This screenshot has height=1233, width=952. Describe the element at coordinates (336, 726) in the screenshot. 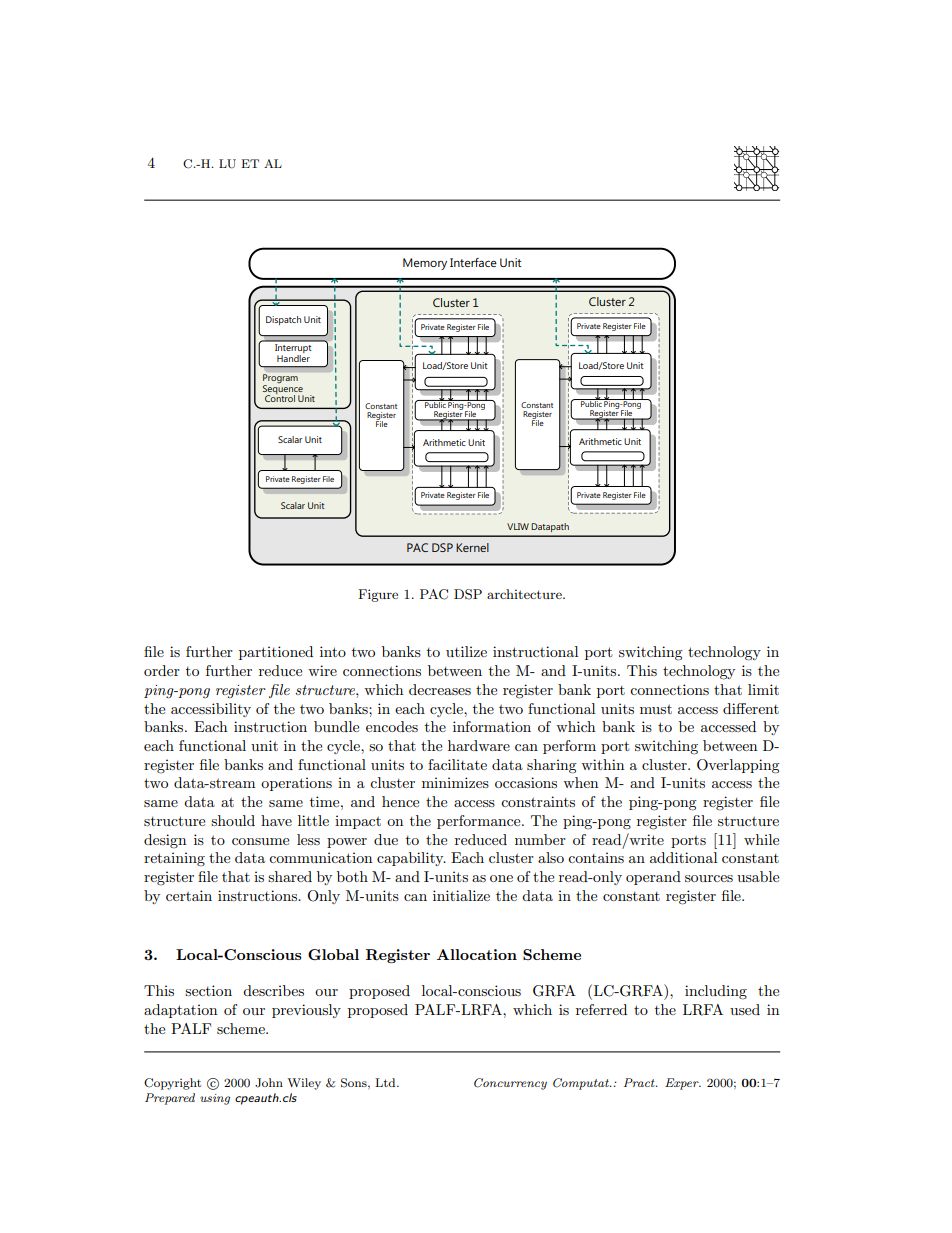

I see `bundle` at that location.
